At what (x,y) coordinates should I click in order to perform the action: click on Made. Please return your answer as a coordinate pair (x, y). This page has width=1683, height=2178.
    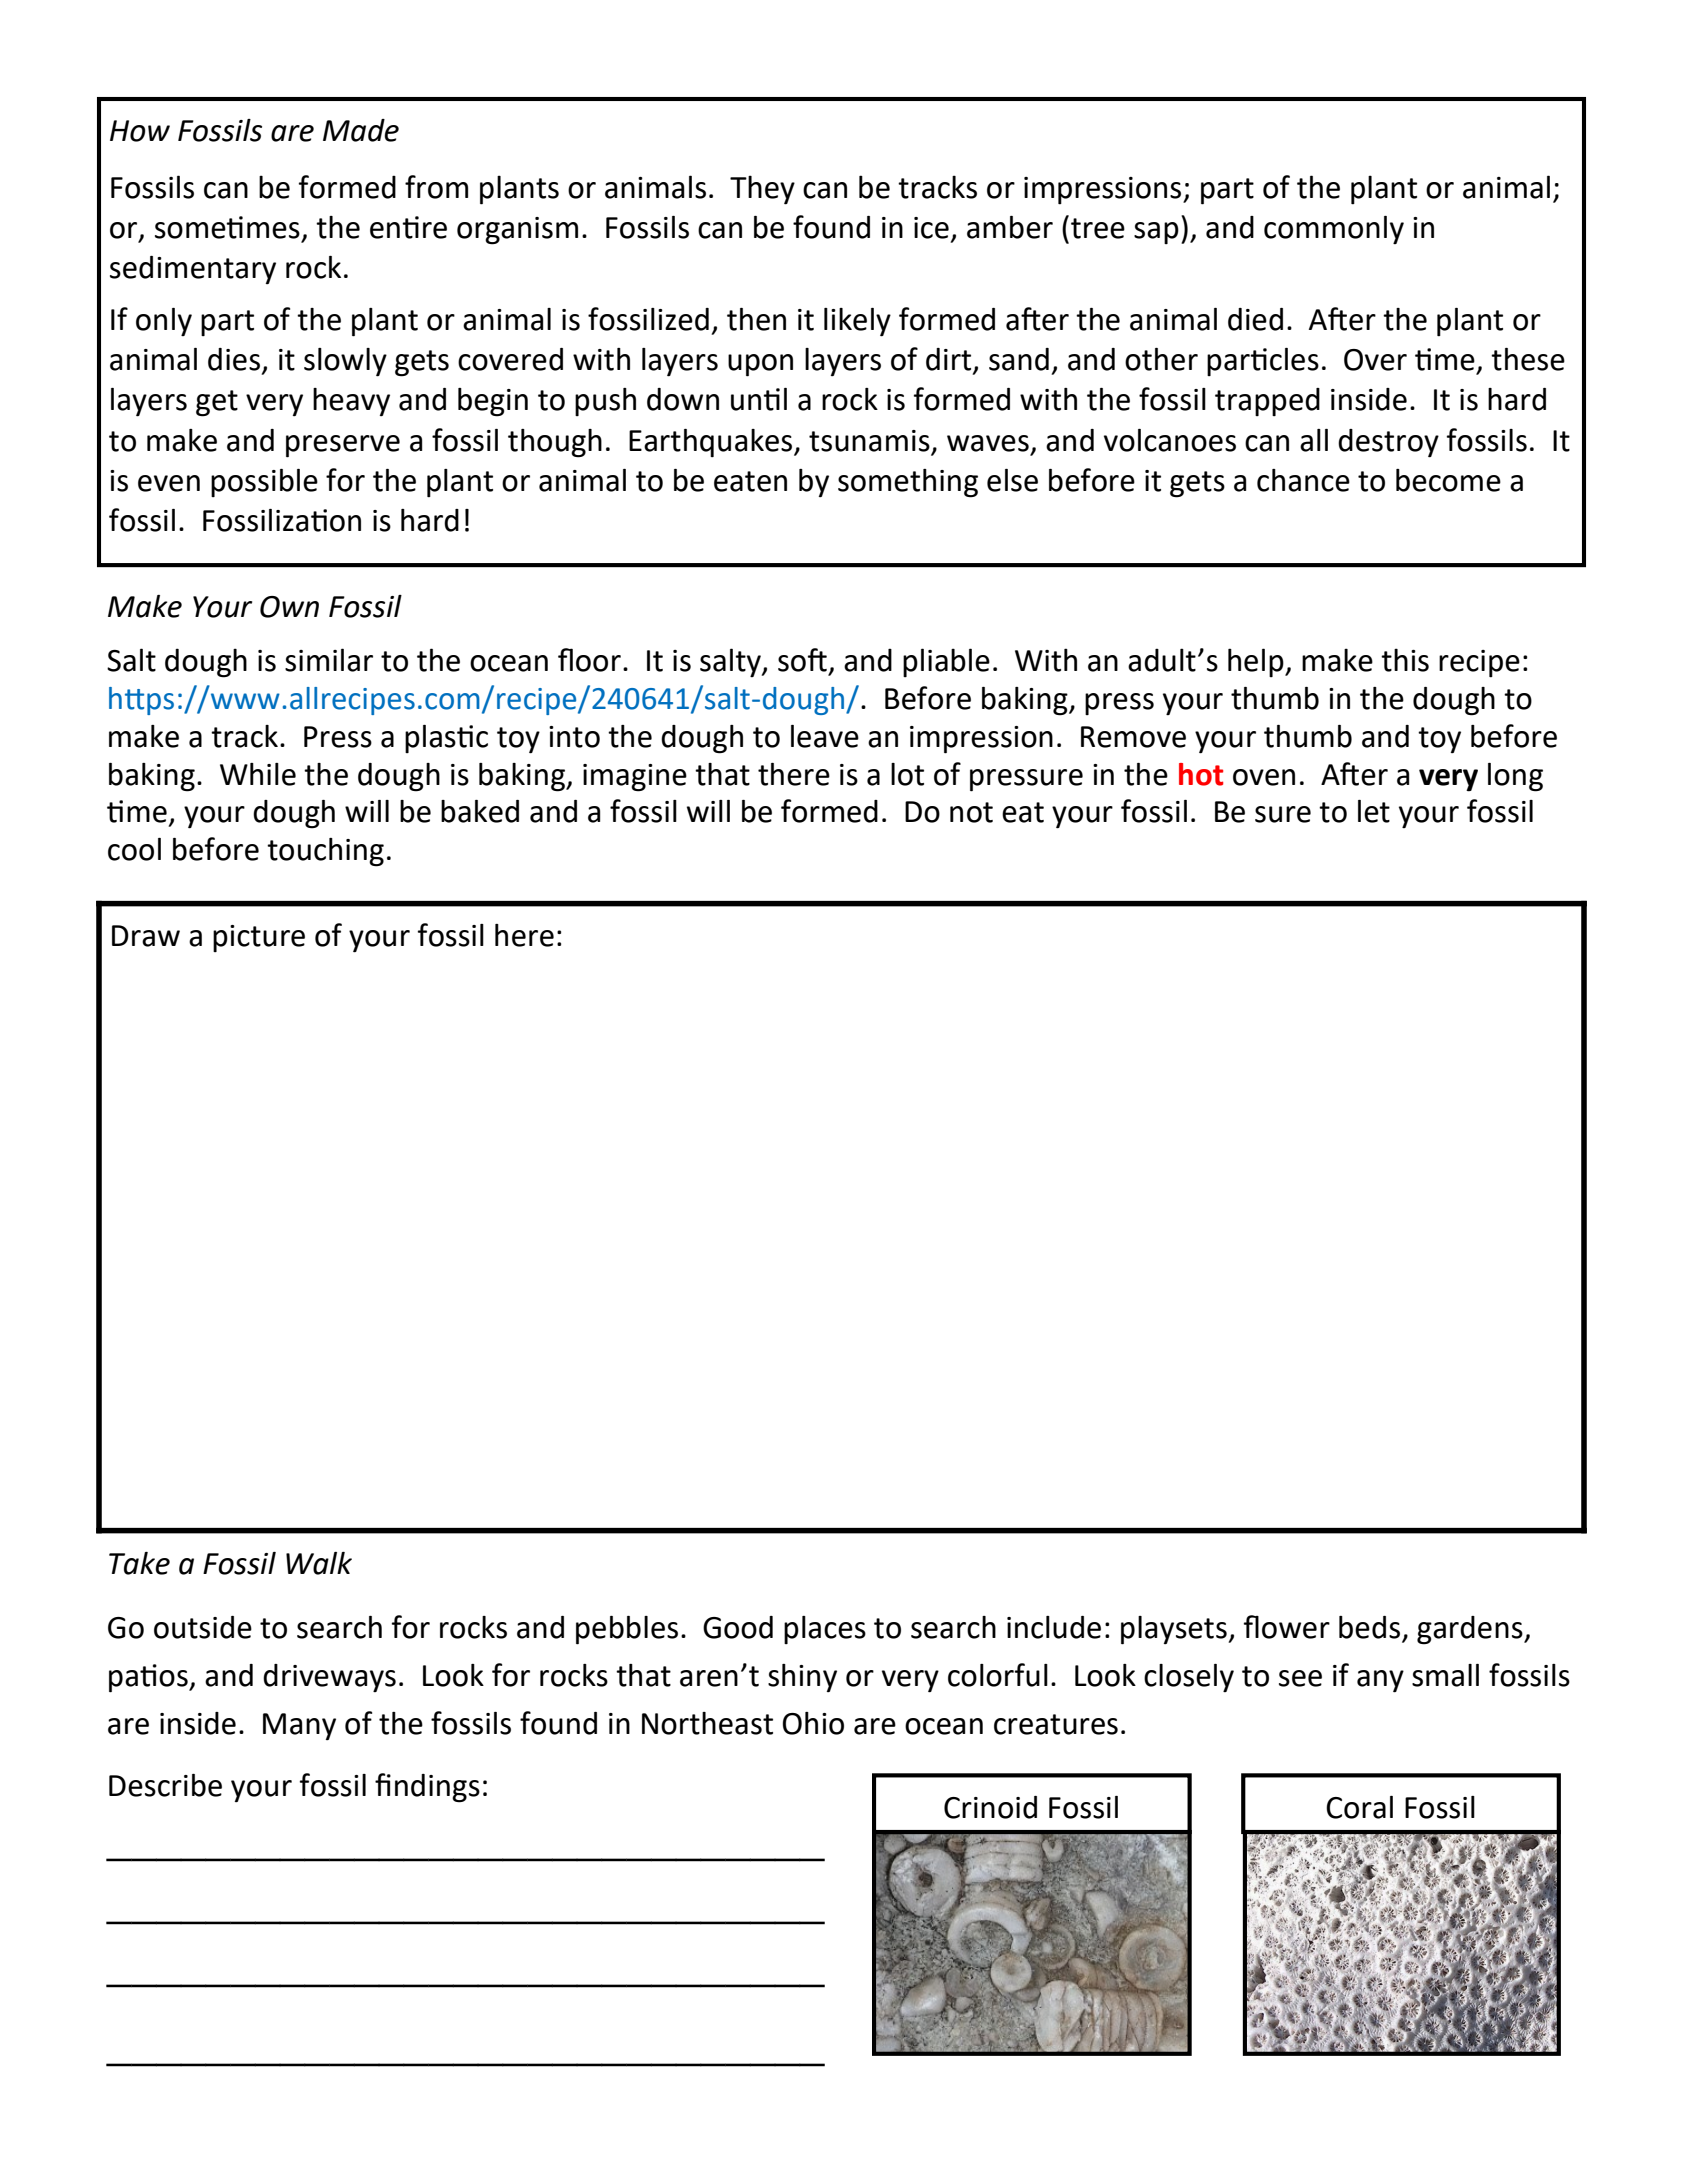
    Looking at the image, I should click on (361, 130).
